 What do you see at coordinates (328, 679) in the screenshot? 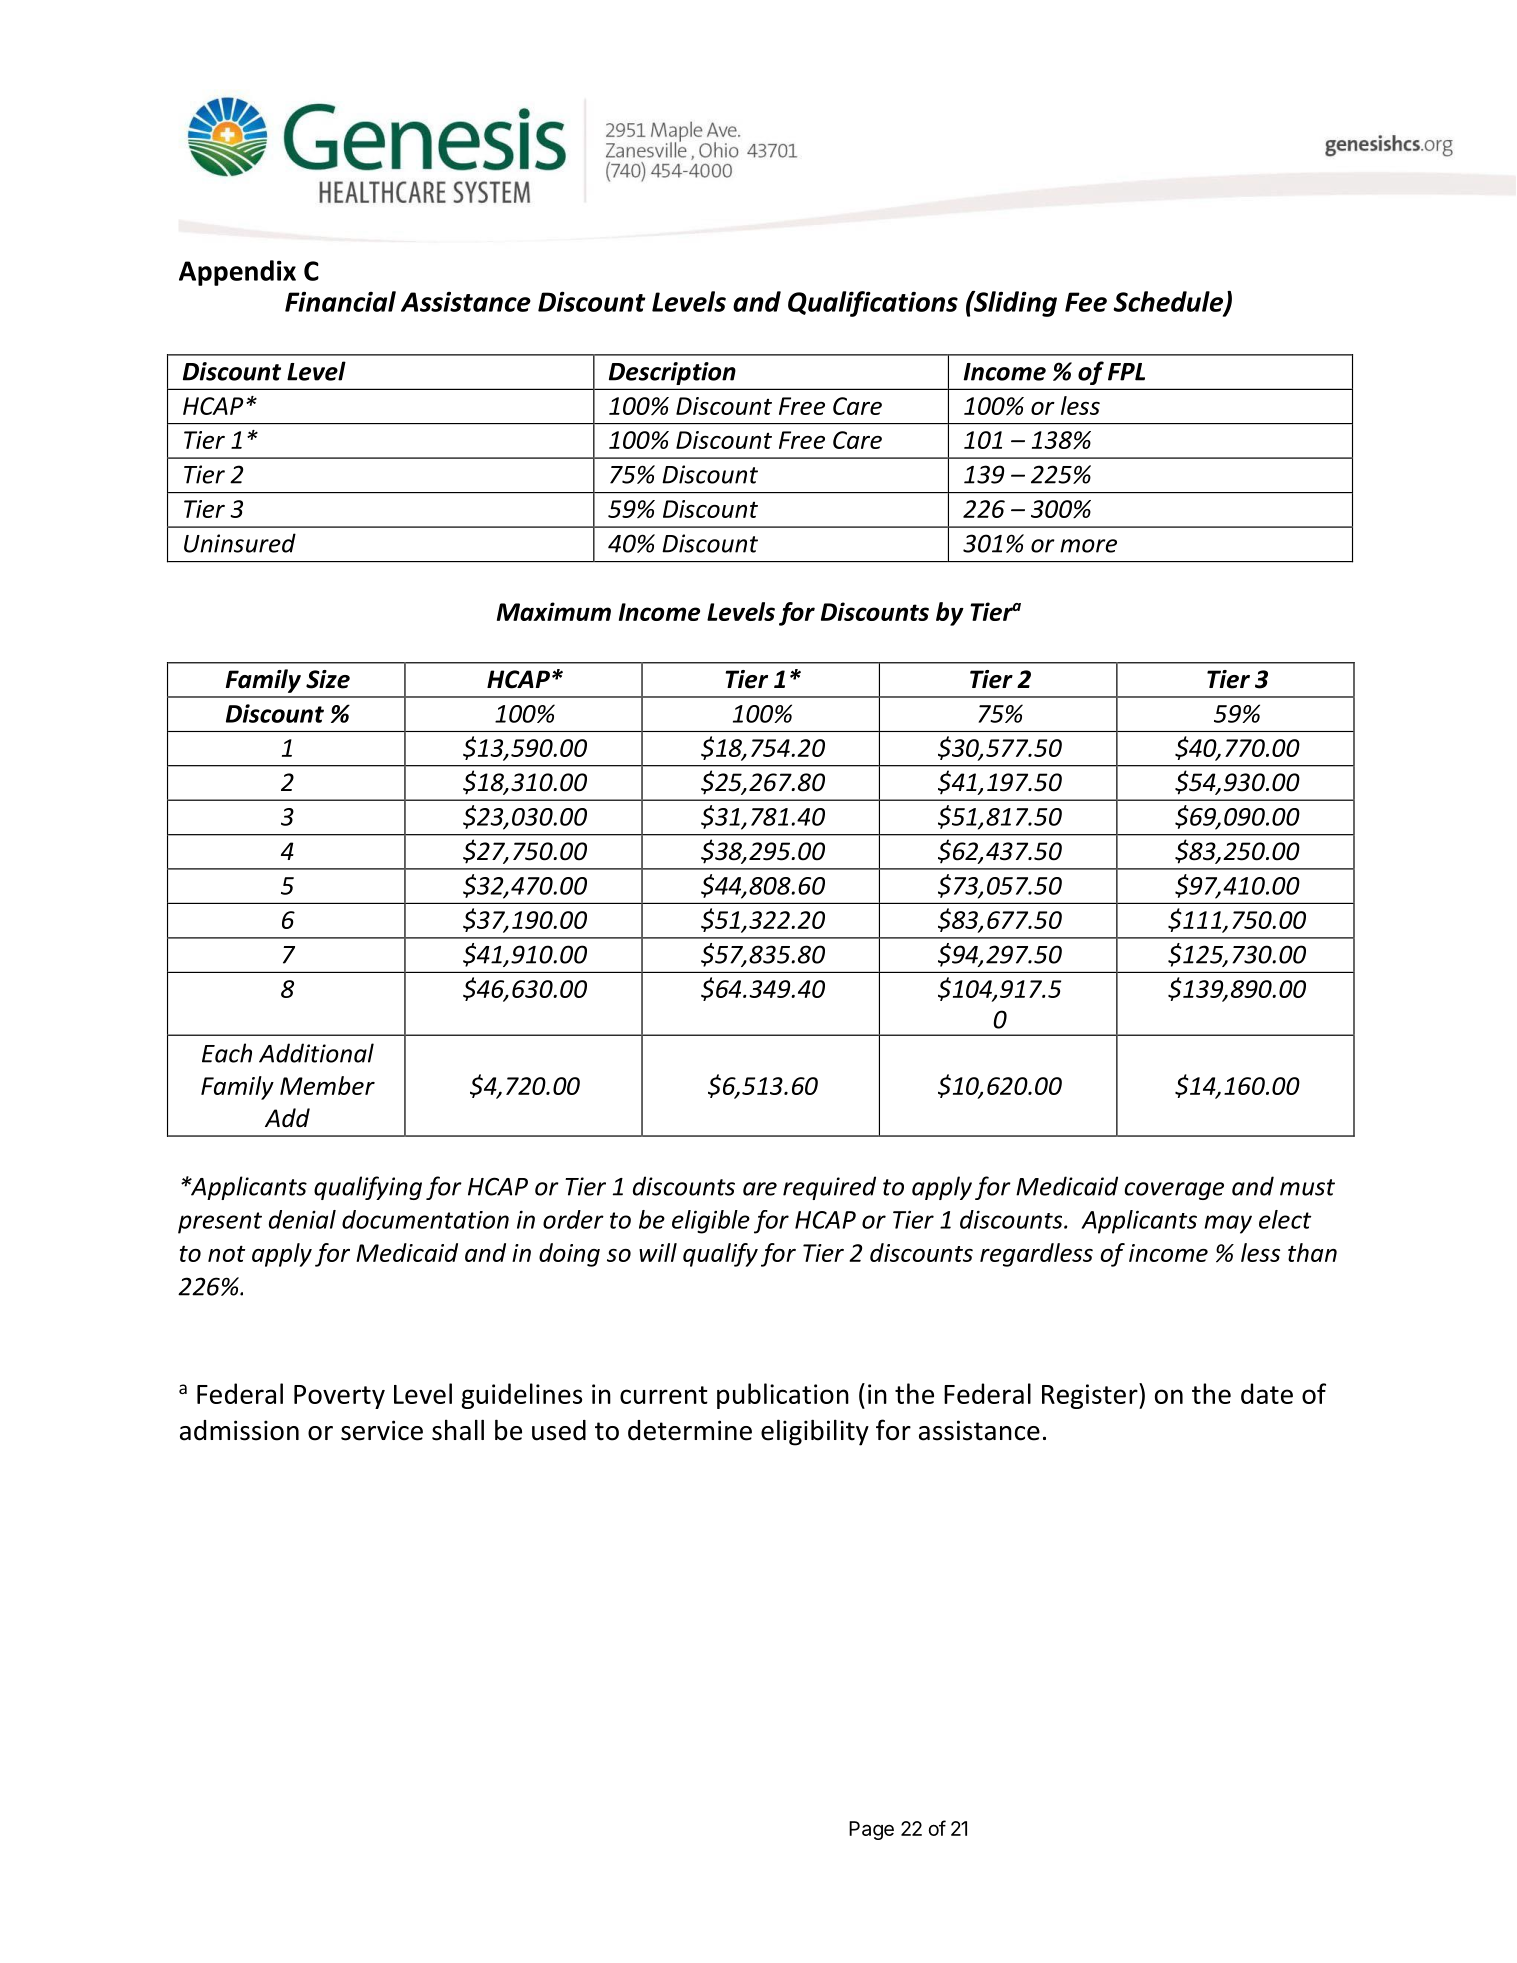
I see `Size` at bounding box center [328, 679].
